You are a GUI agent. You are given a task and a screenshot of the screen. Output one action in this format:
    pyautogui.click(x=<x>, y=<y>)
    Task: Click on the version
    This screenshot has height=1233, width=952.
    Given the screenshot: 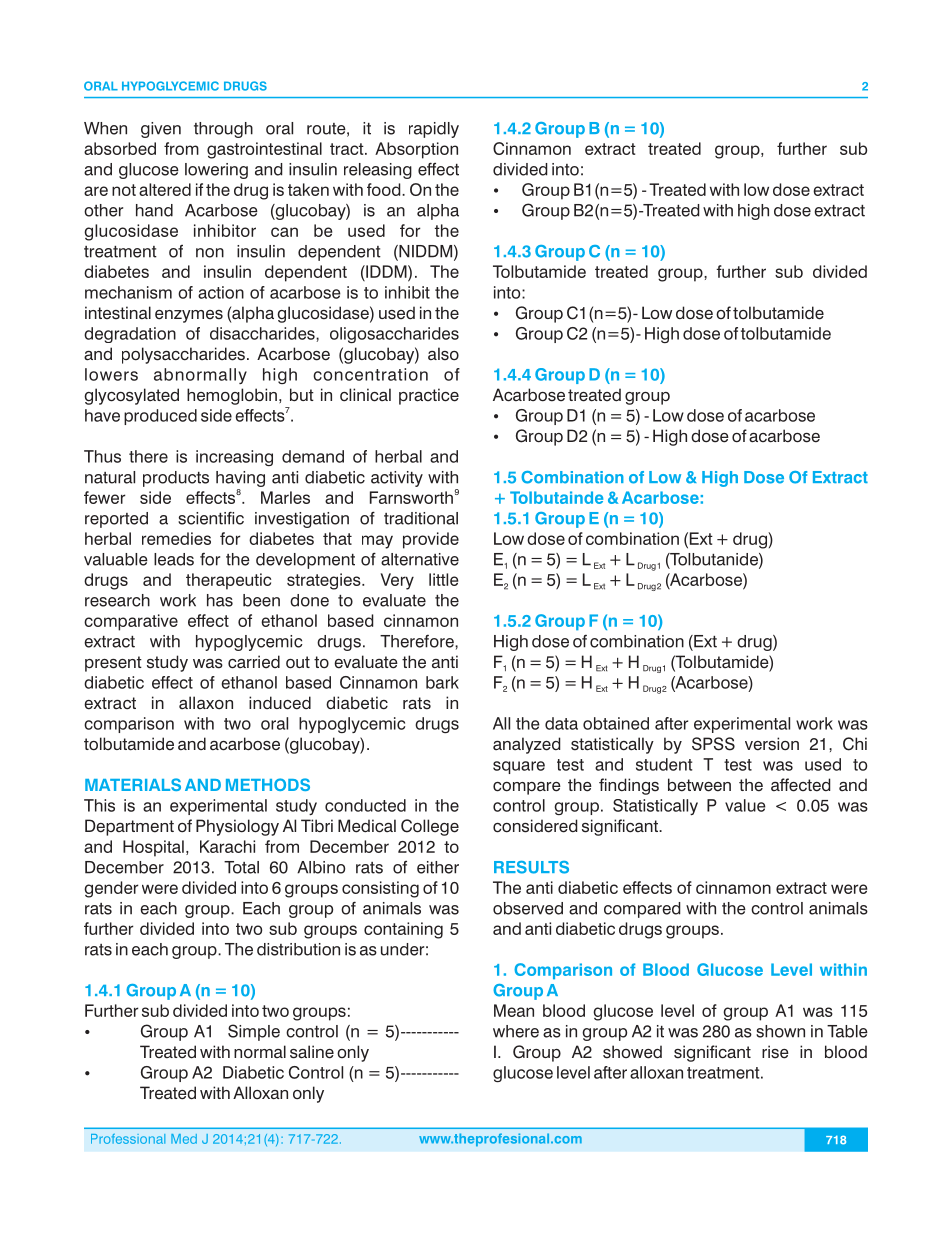 What is the action you would take?
    pyautogui.click(x=772, y=744)
